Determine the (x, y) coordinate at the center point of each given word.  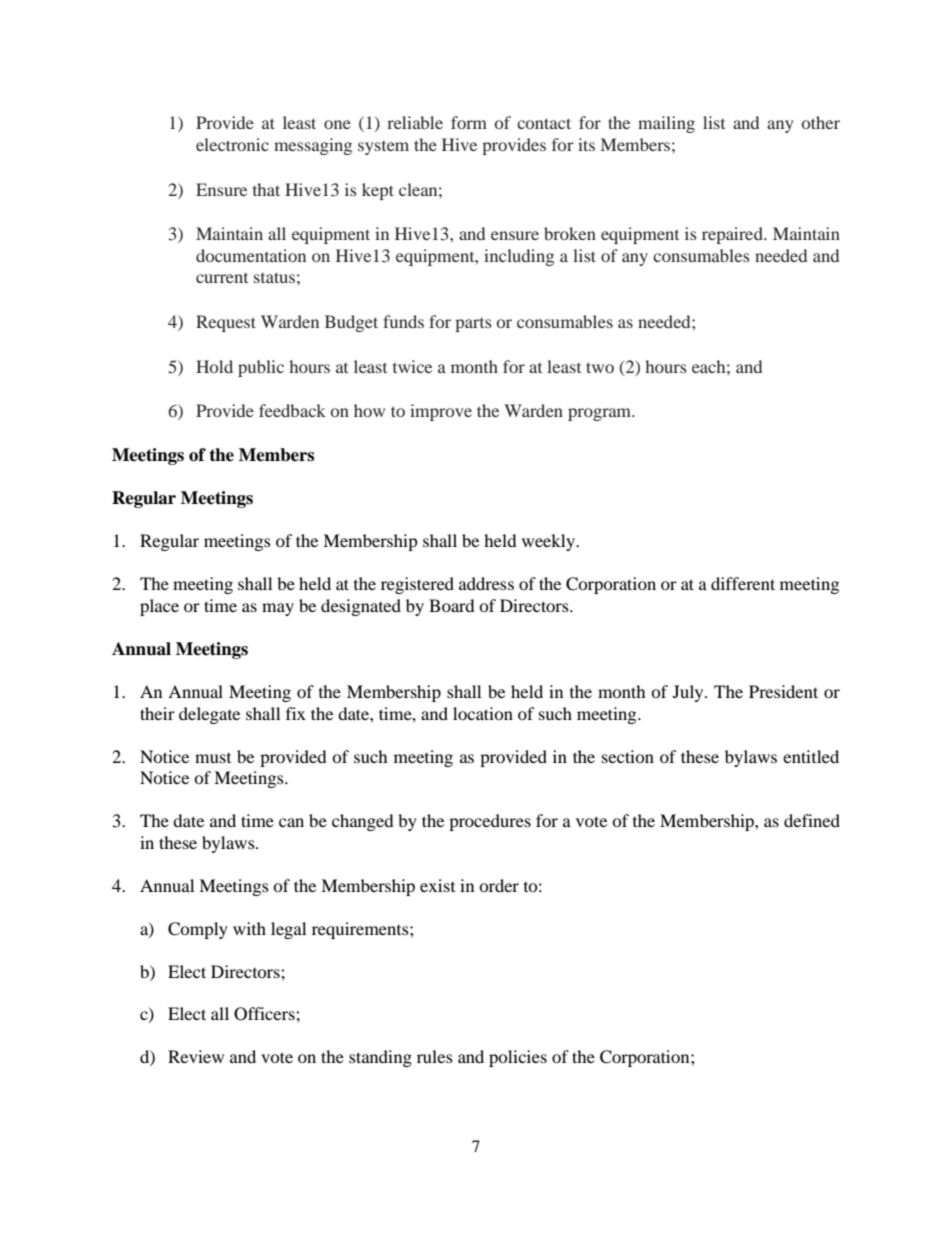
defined (812, 820)
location (483, 713)
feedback (292, 410)
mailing (666, 124)
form (469, 122)
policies (518, 1058)
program (601, 414)
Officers (265, 1014)
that (266, 189)
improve (441, 412)
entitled (811, 756)
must (213, 758)
